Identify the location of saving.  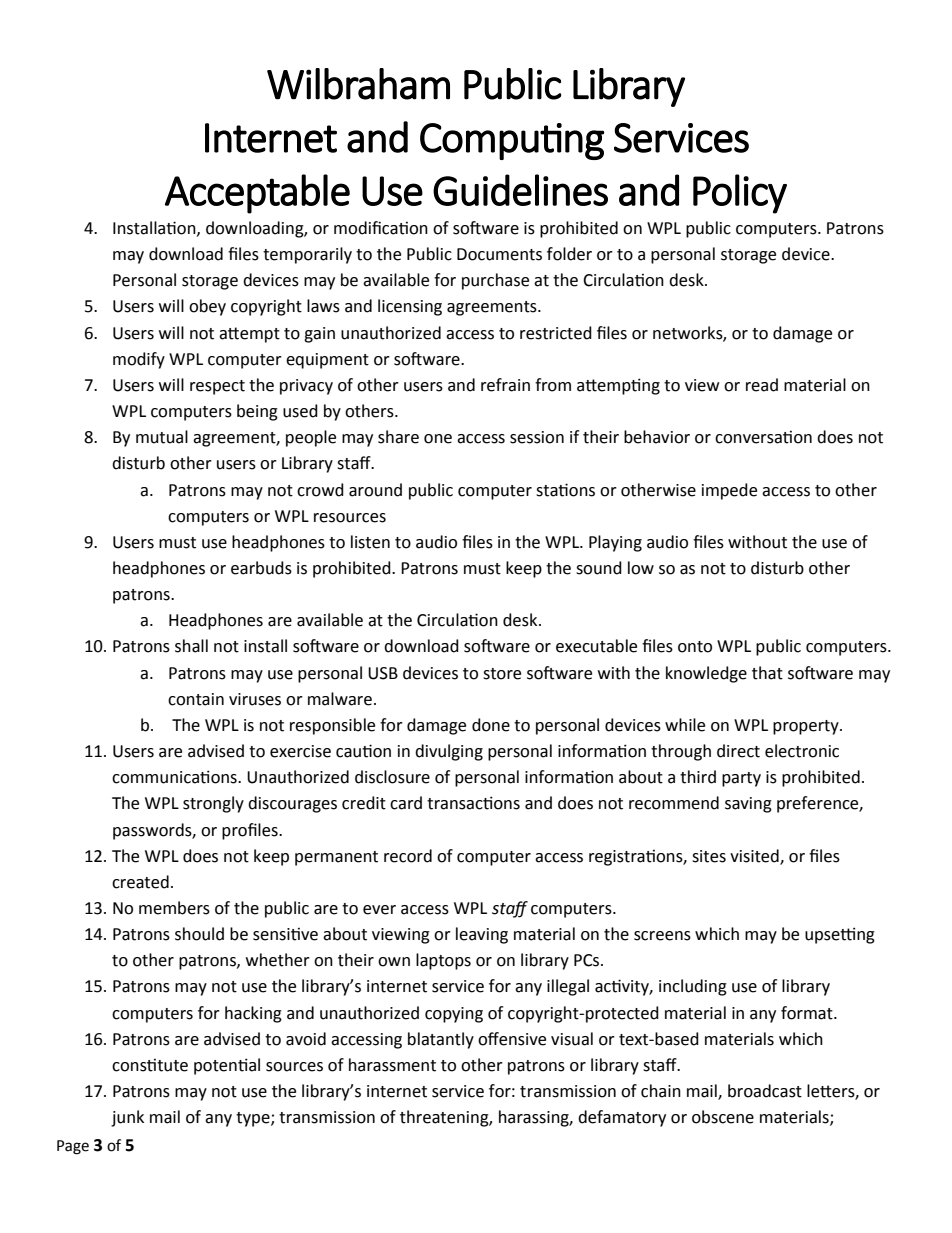
(748, 805).
